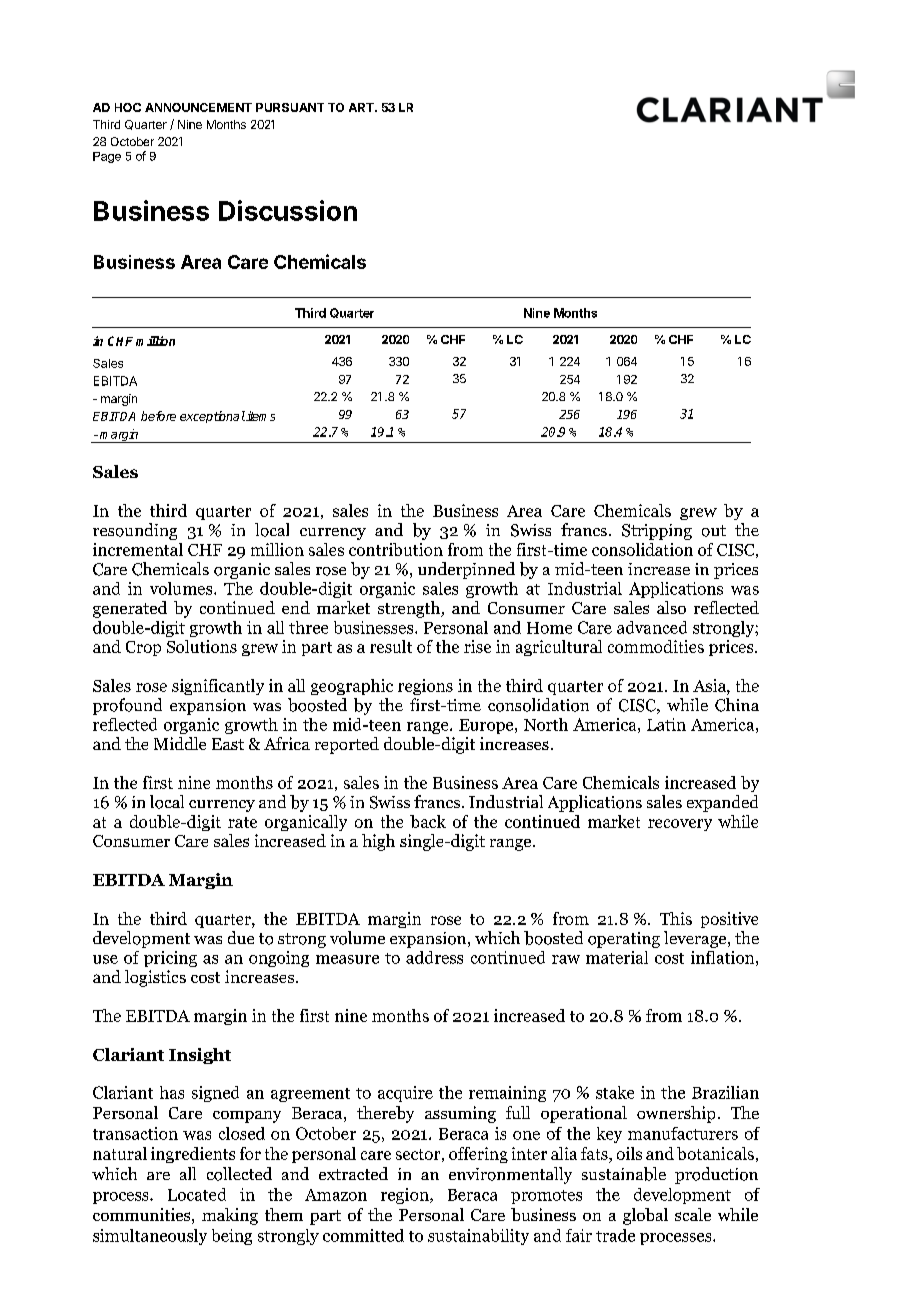  Describe the element at coordinates (645, 1216) in the document. I see `global` at that location.
